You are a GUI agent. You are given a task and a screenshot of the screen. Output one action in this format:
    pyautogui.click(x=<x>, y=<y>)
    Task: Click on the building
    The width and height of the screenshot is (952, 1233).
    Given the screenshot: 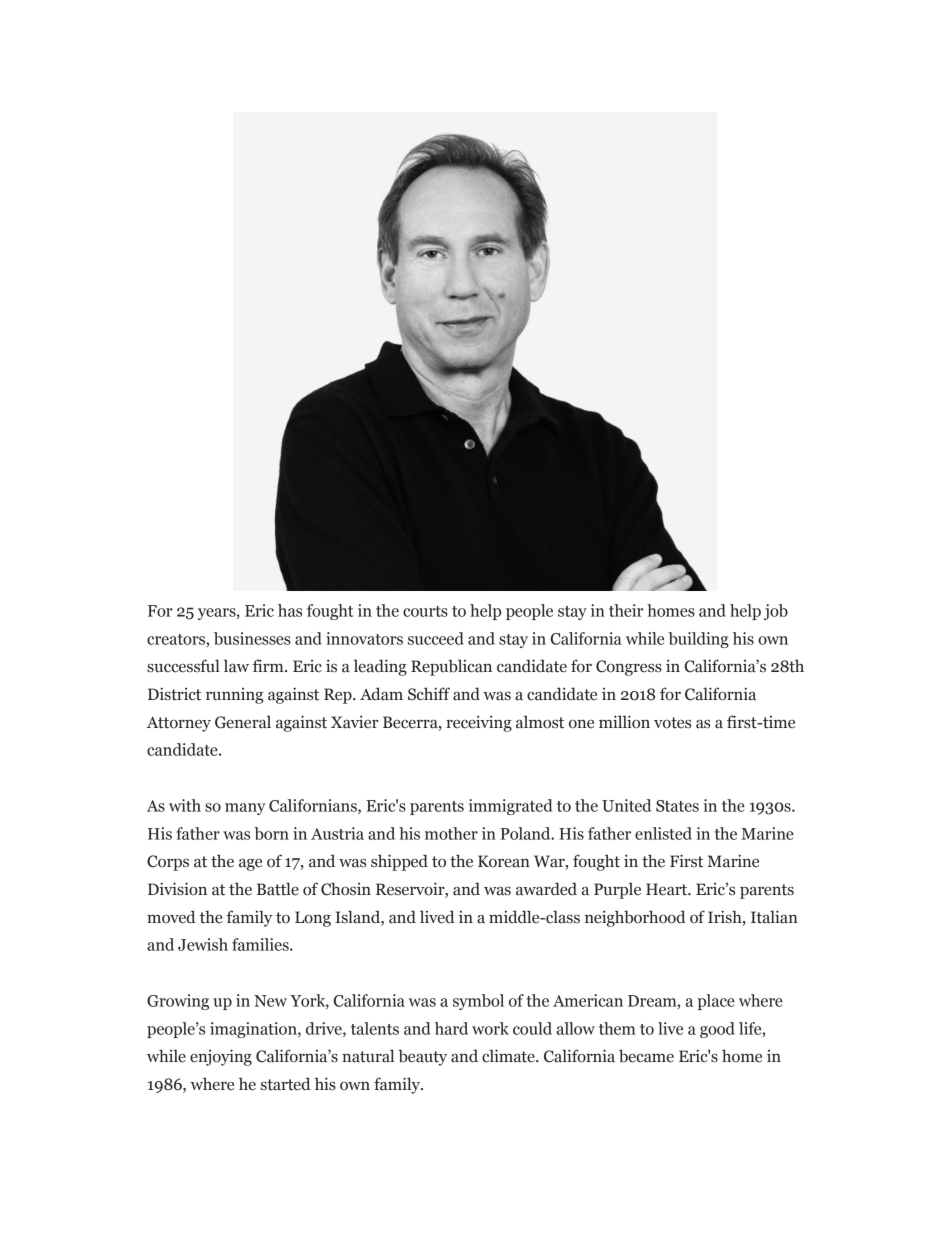 What is the action you would take?
    pyautogui.click(x=698, y=640)
